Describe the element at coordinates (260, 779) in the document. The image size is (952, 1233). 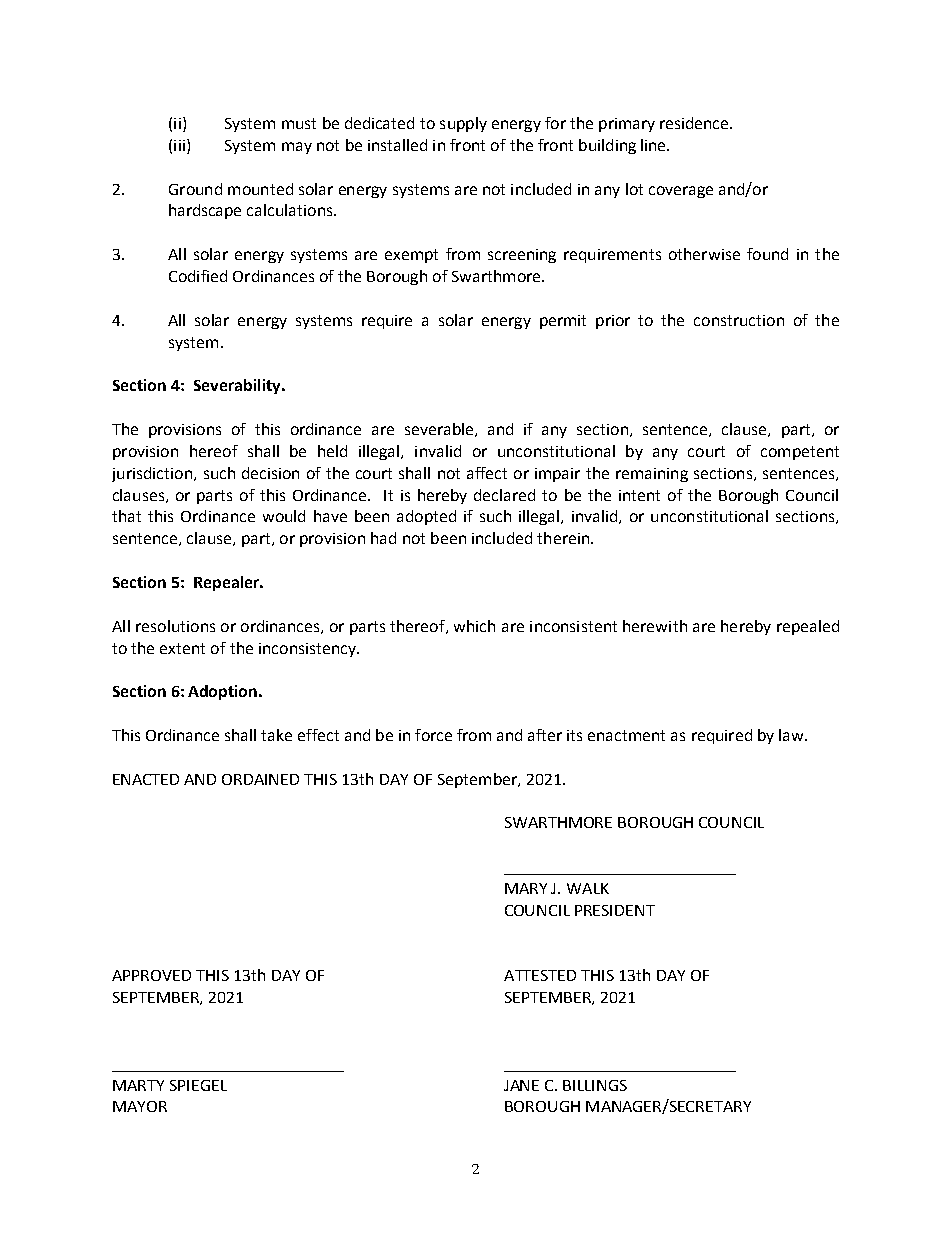
I see `ORDAINED` at that location.
